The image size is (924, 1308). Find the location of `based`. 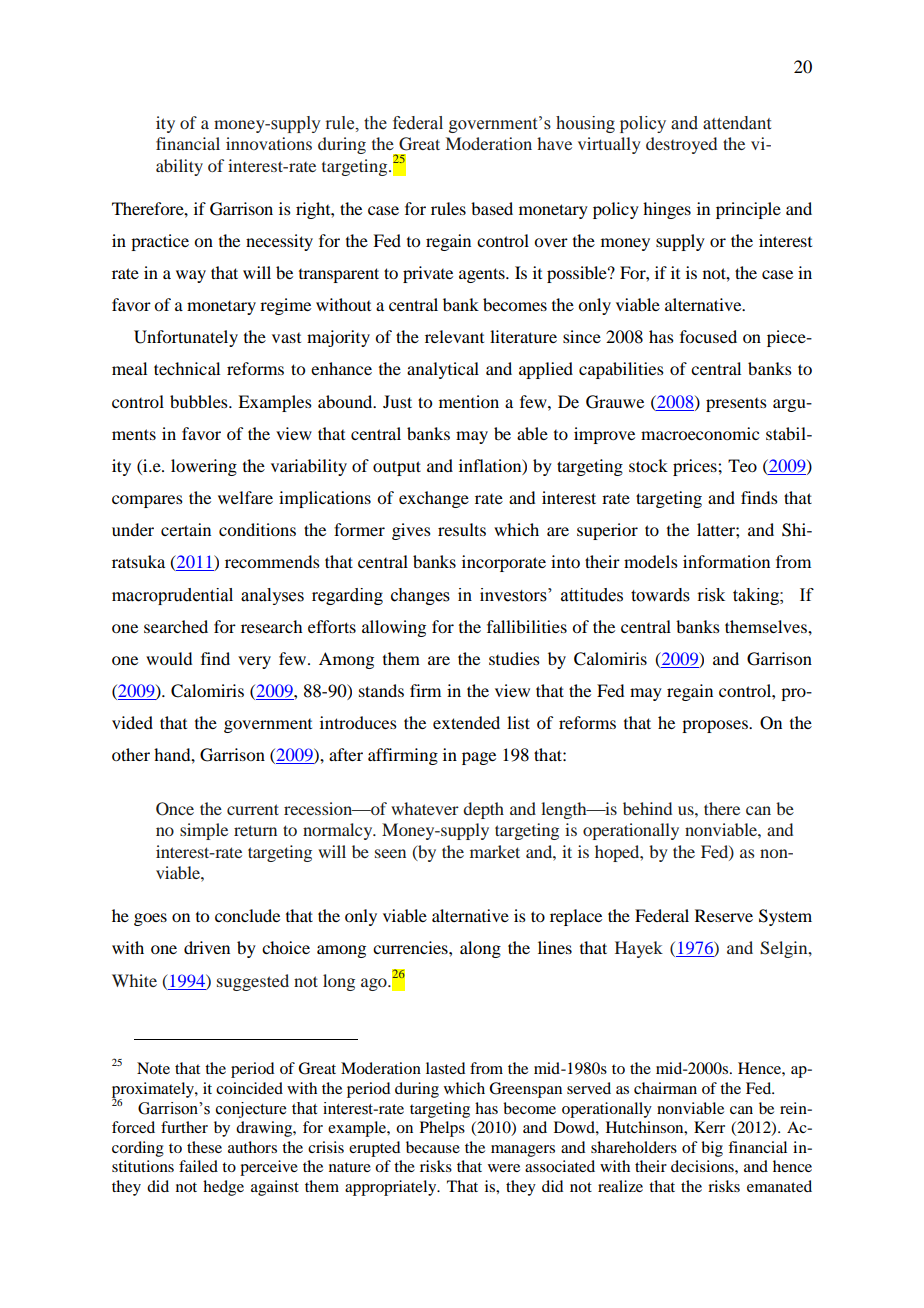

based is located at coordinates (492, 208).
